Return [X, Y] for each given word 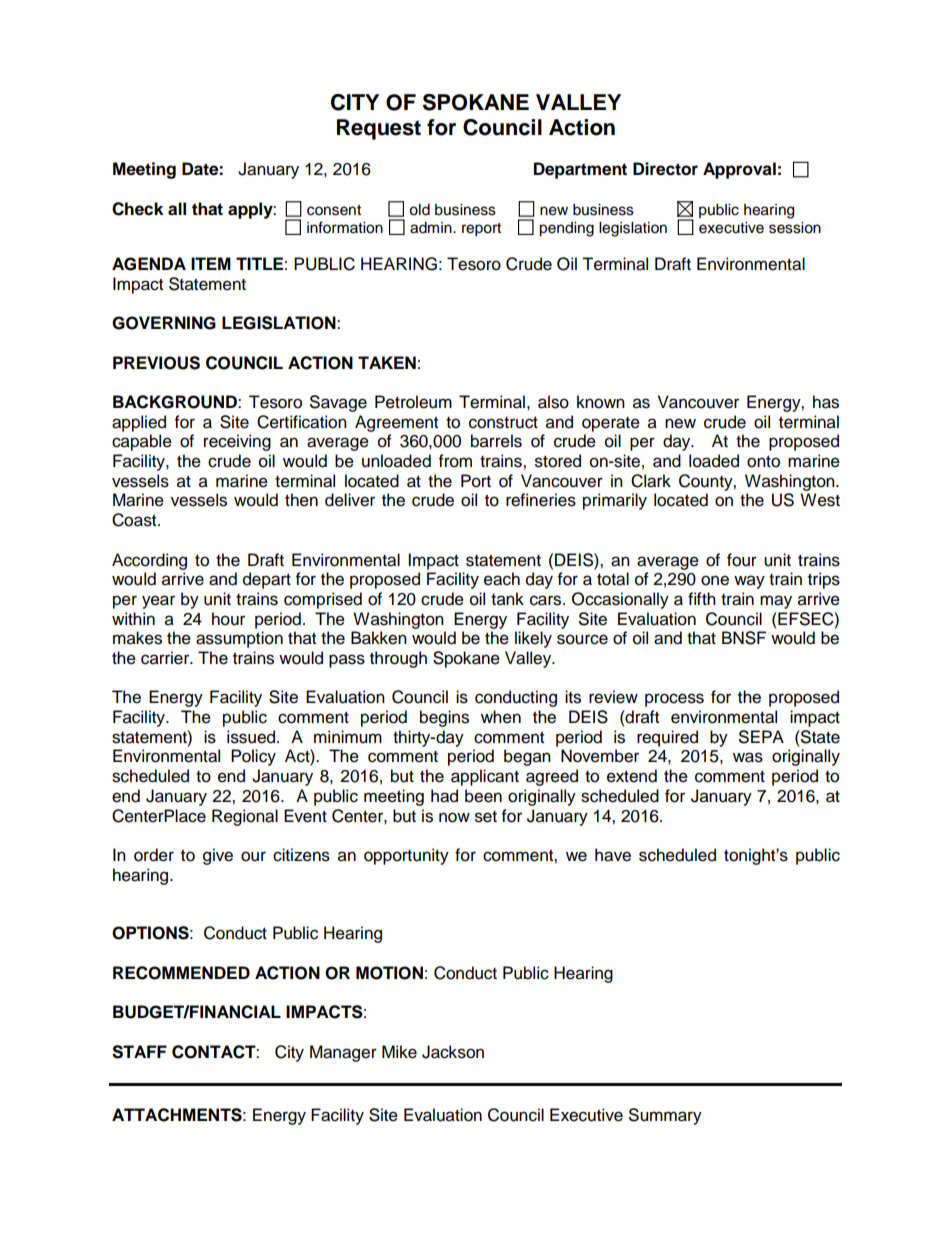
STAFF [139, 1052]
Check [137, 209]
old [419, 210]
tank [507, 599]
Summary [665, 1116]
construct [503, 423]
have [613, 855]
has [826, 402]
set [486, 817]
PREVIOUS [156, 363]
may [776, 602]
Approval [739, 170]
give [218, 856]
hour [228, 619]
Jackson [453, 1052]
